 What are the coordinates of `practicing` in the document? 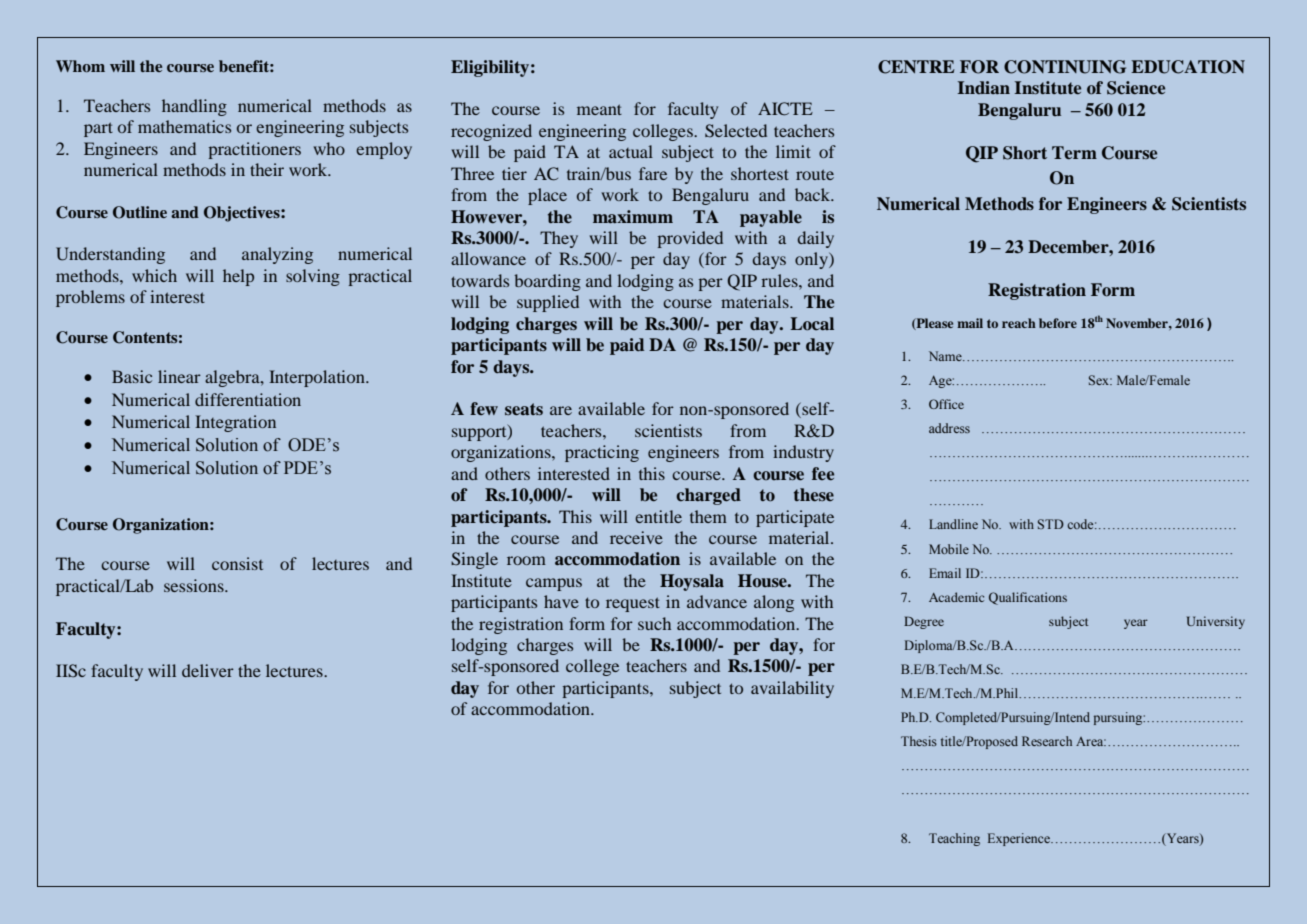 It's located at (602, 453).
